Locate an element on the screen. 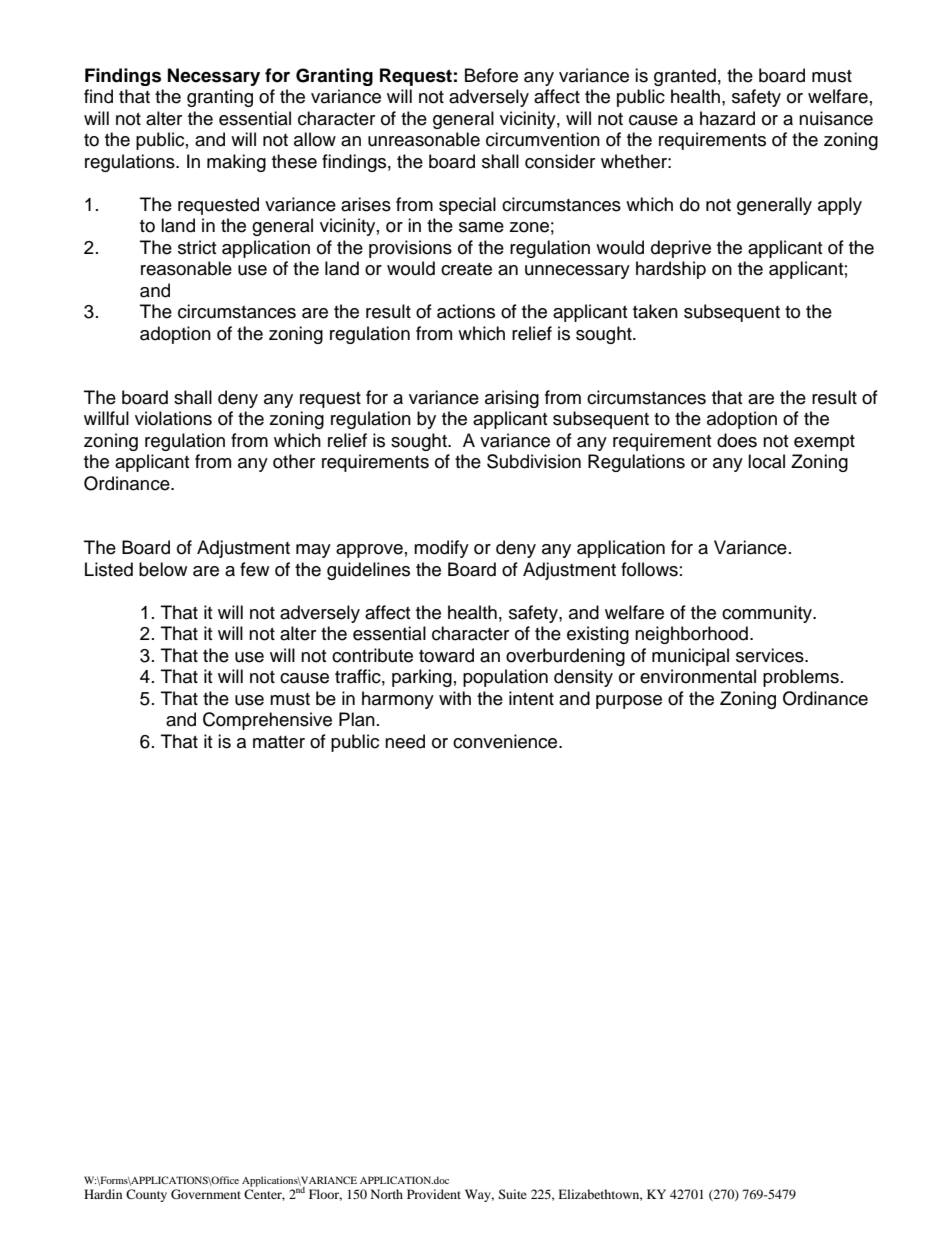 Image resolution: width=952 pixels, height=1233 pixels. Government is located at coordinates (206, 1194).
